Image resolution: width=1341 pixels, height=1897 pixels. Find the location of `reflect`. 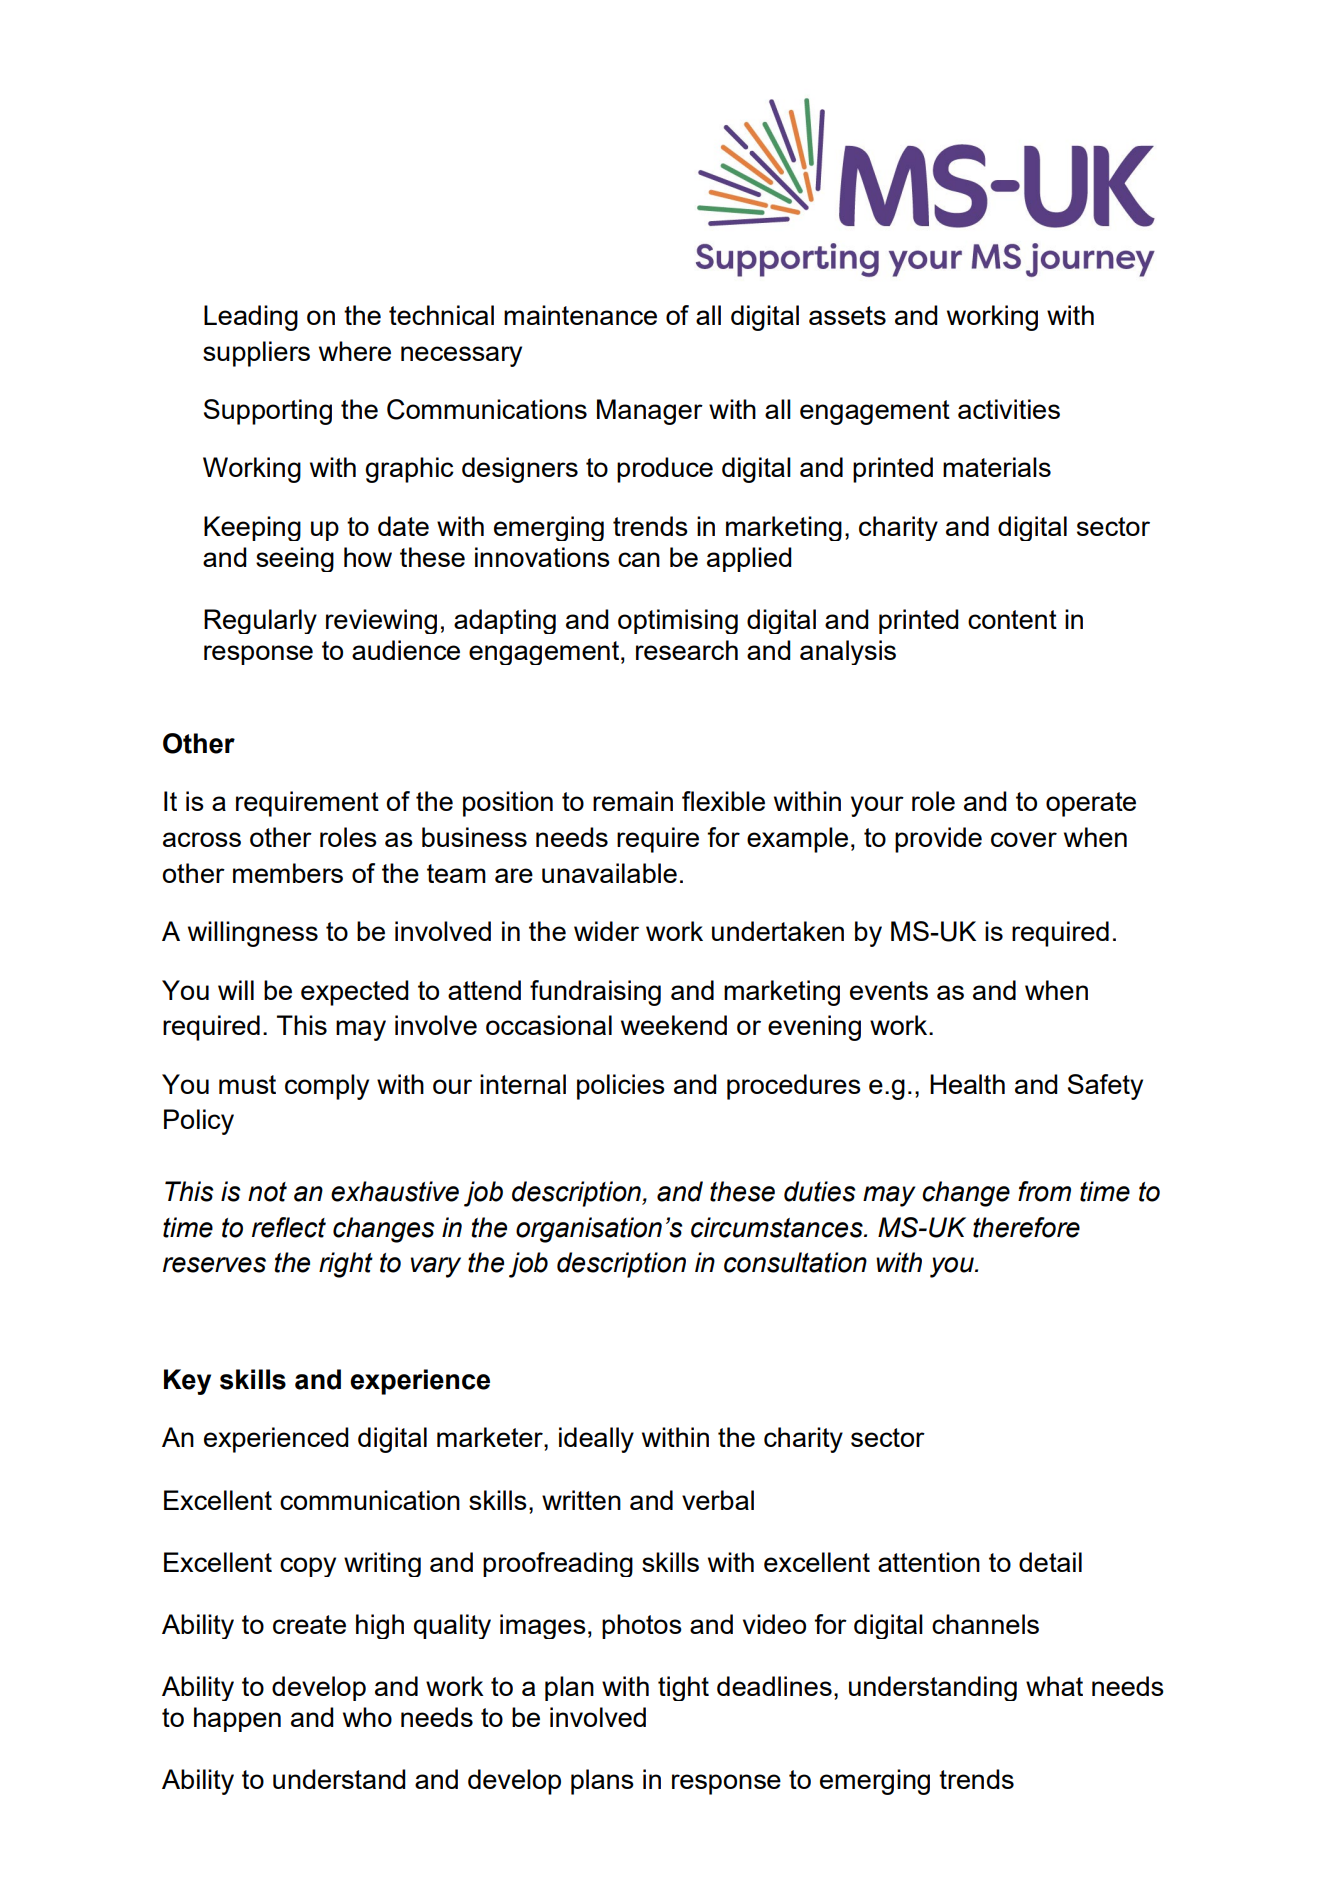

reflect is located at coordinates (289, 1227).
